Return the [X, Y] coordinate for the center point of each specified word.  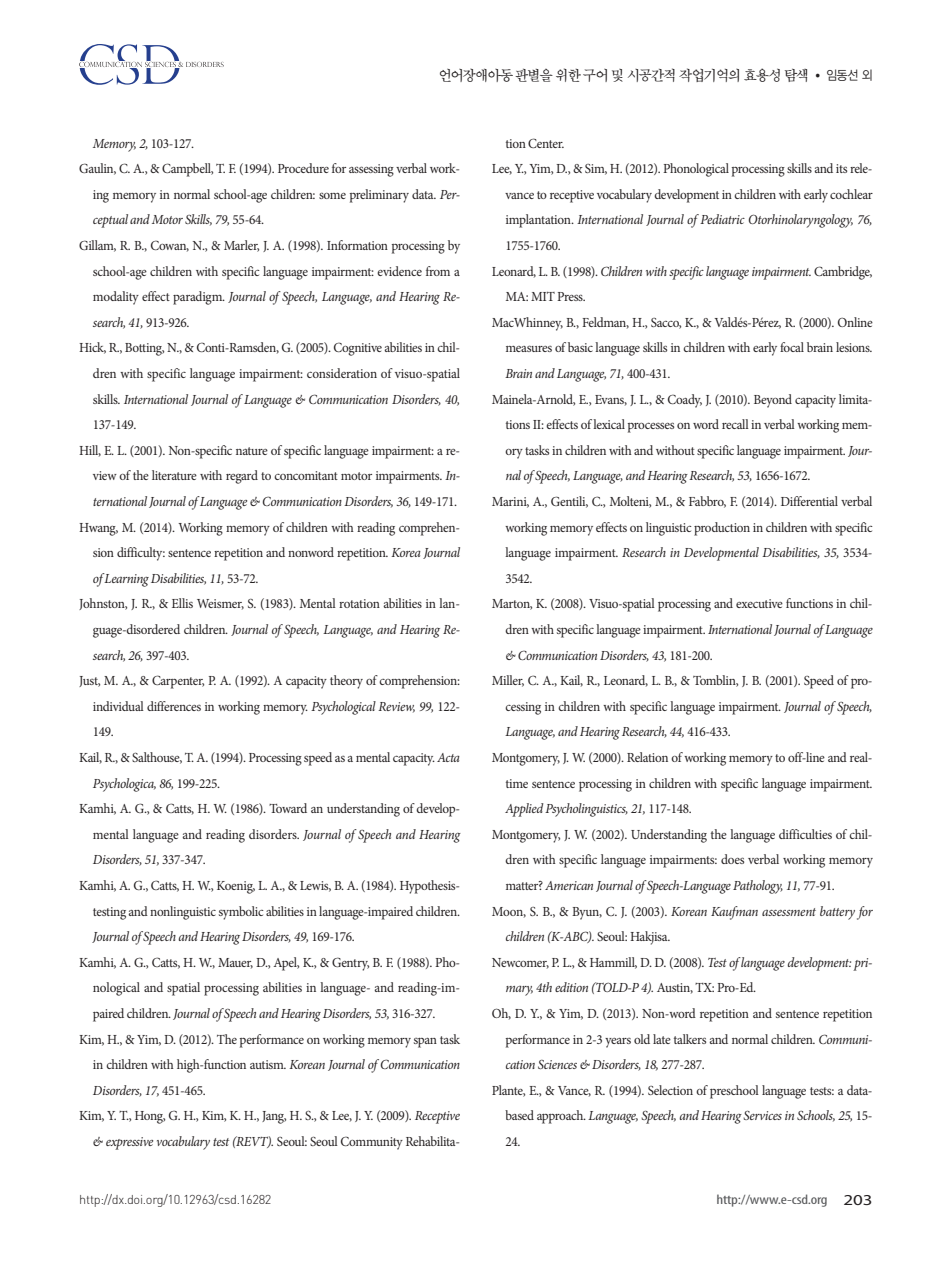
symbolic [241, 913]
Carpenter [178, 682]
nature [252, 451]
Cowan [170, 246]
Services [762, 1115]
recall [735, 424]
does [732, 859]
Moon [509, 912]
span [425, 1043]
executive [759, 603]
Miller [508, 681]
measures [529, 348]
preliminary [379, 196]
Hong [150, 1117]
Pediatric [722, 219]
